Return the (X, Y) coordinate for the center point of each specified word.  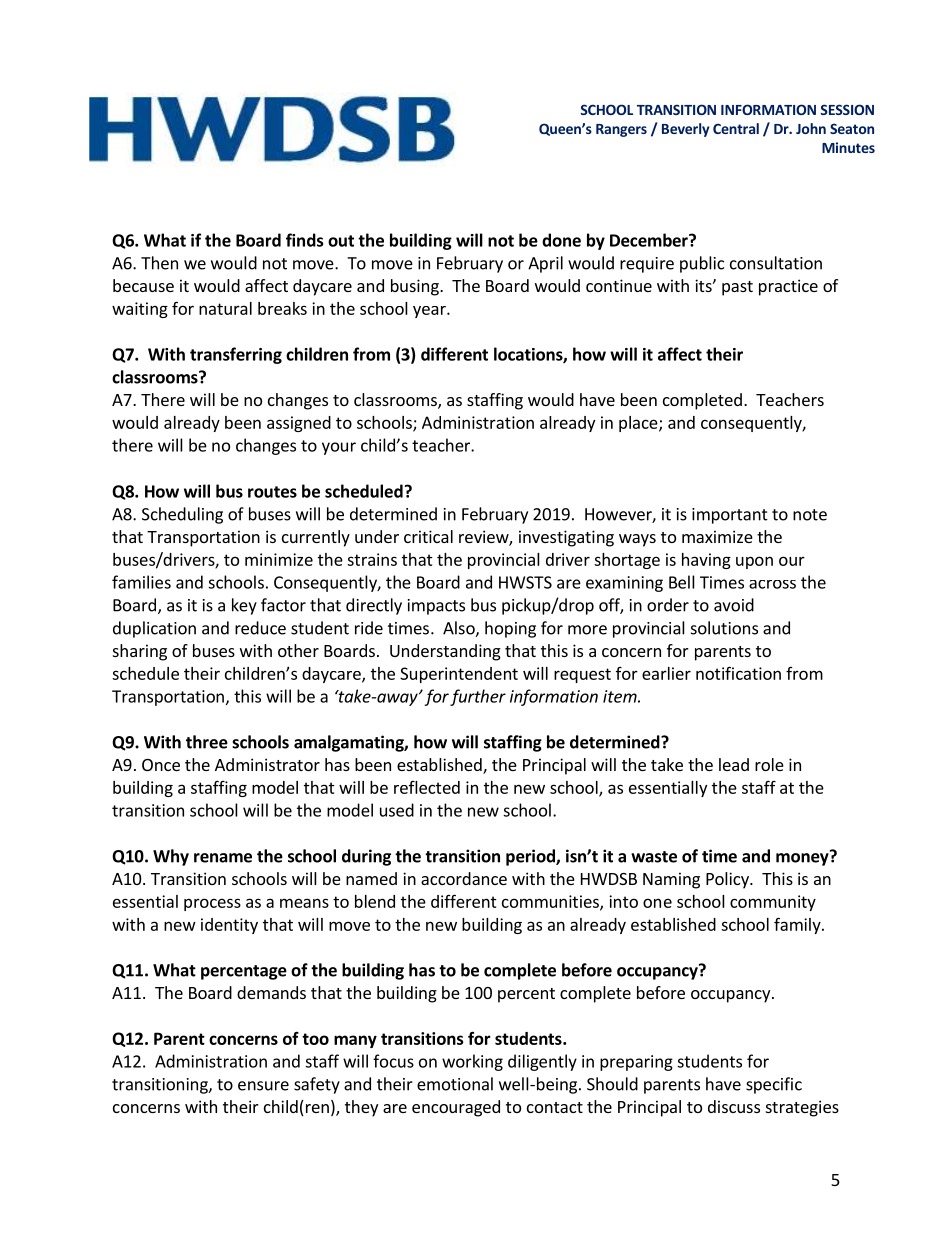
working (472, 1062)
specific (774, 1085)
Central (736, 128)
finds (304, 240)
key (244, 606)
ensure (263, 1086)
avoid (734, 605)
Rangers (621, 130)
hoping (510, 629)
